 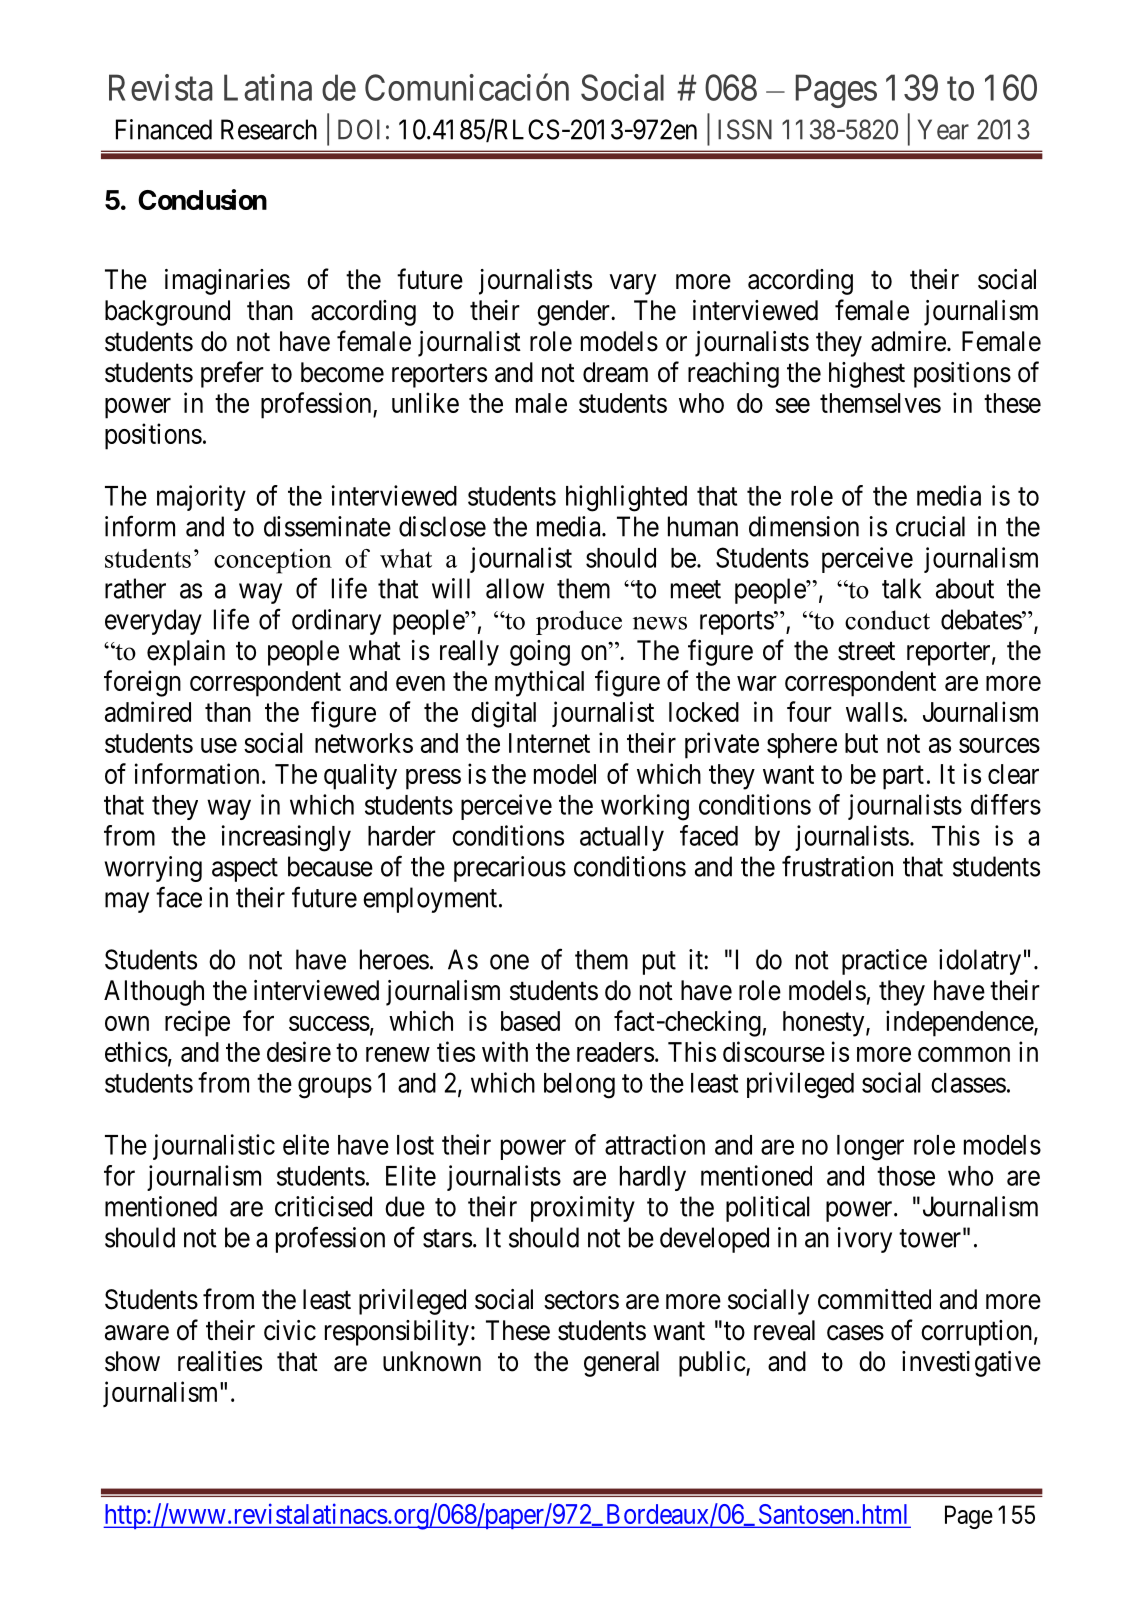 I want to click on civic, so click(x=290, y=1330).
